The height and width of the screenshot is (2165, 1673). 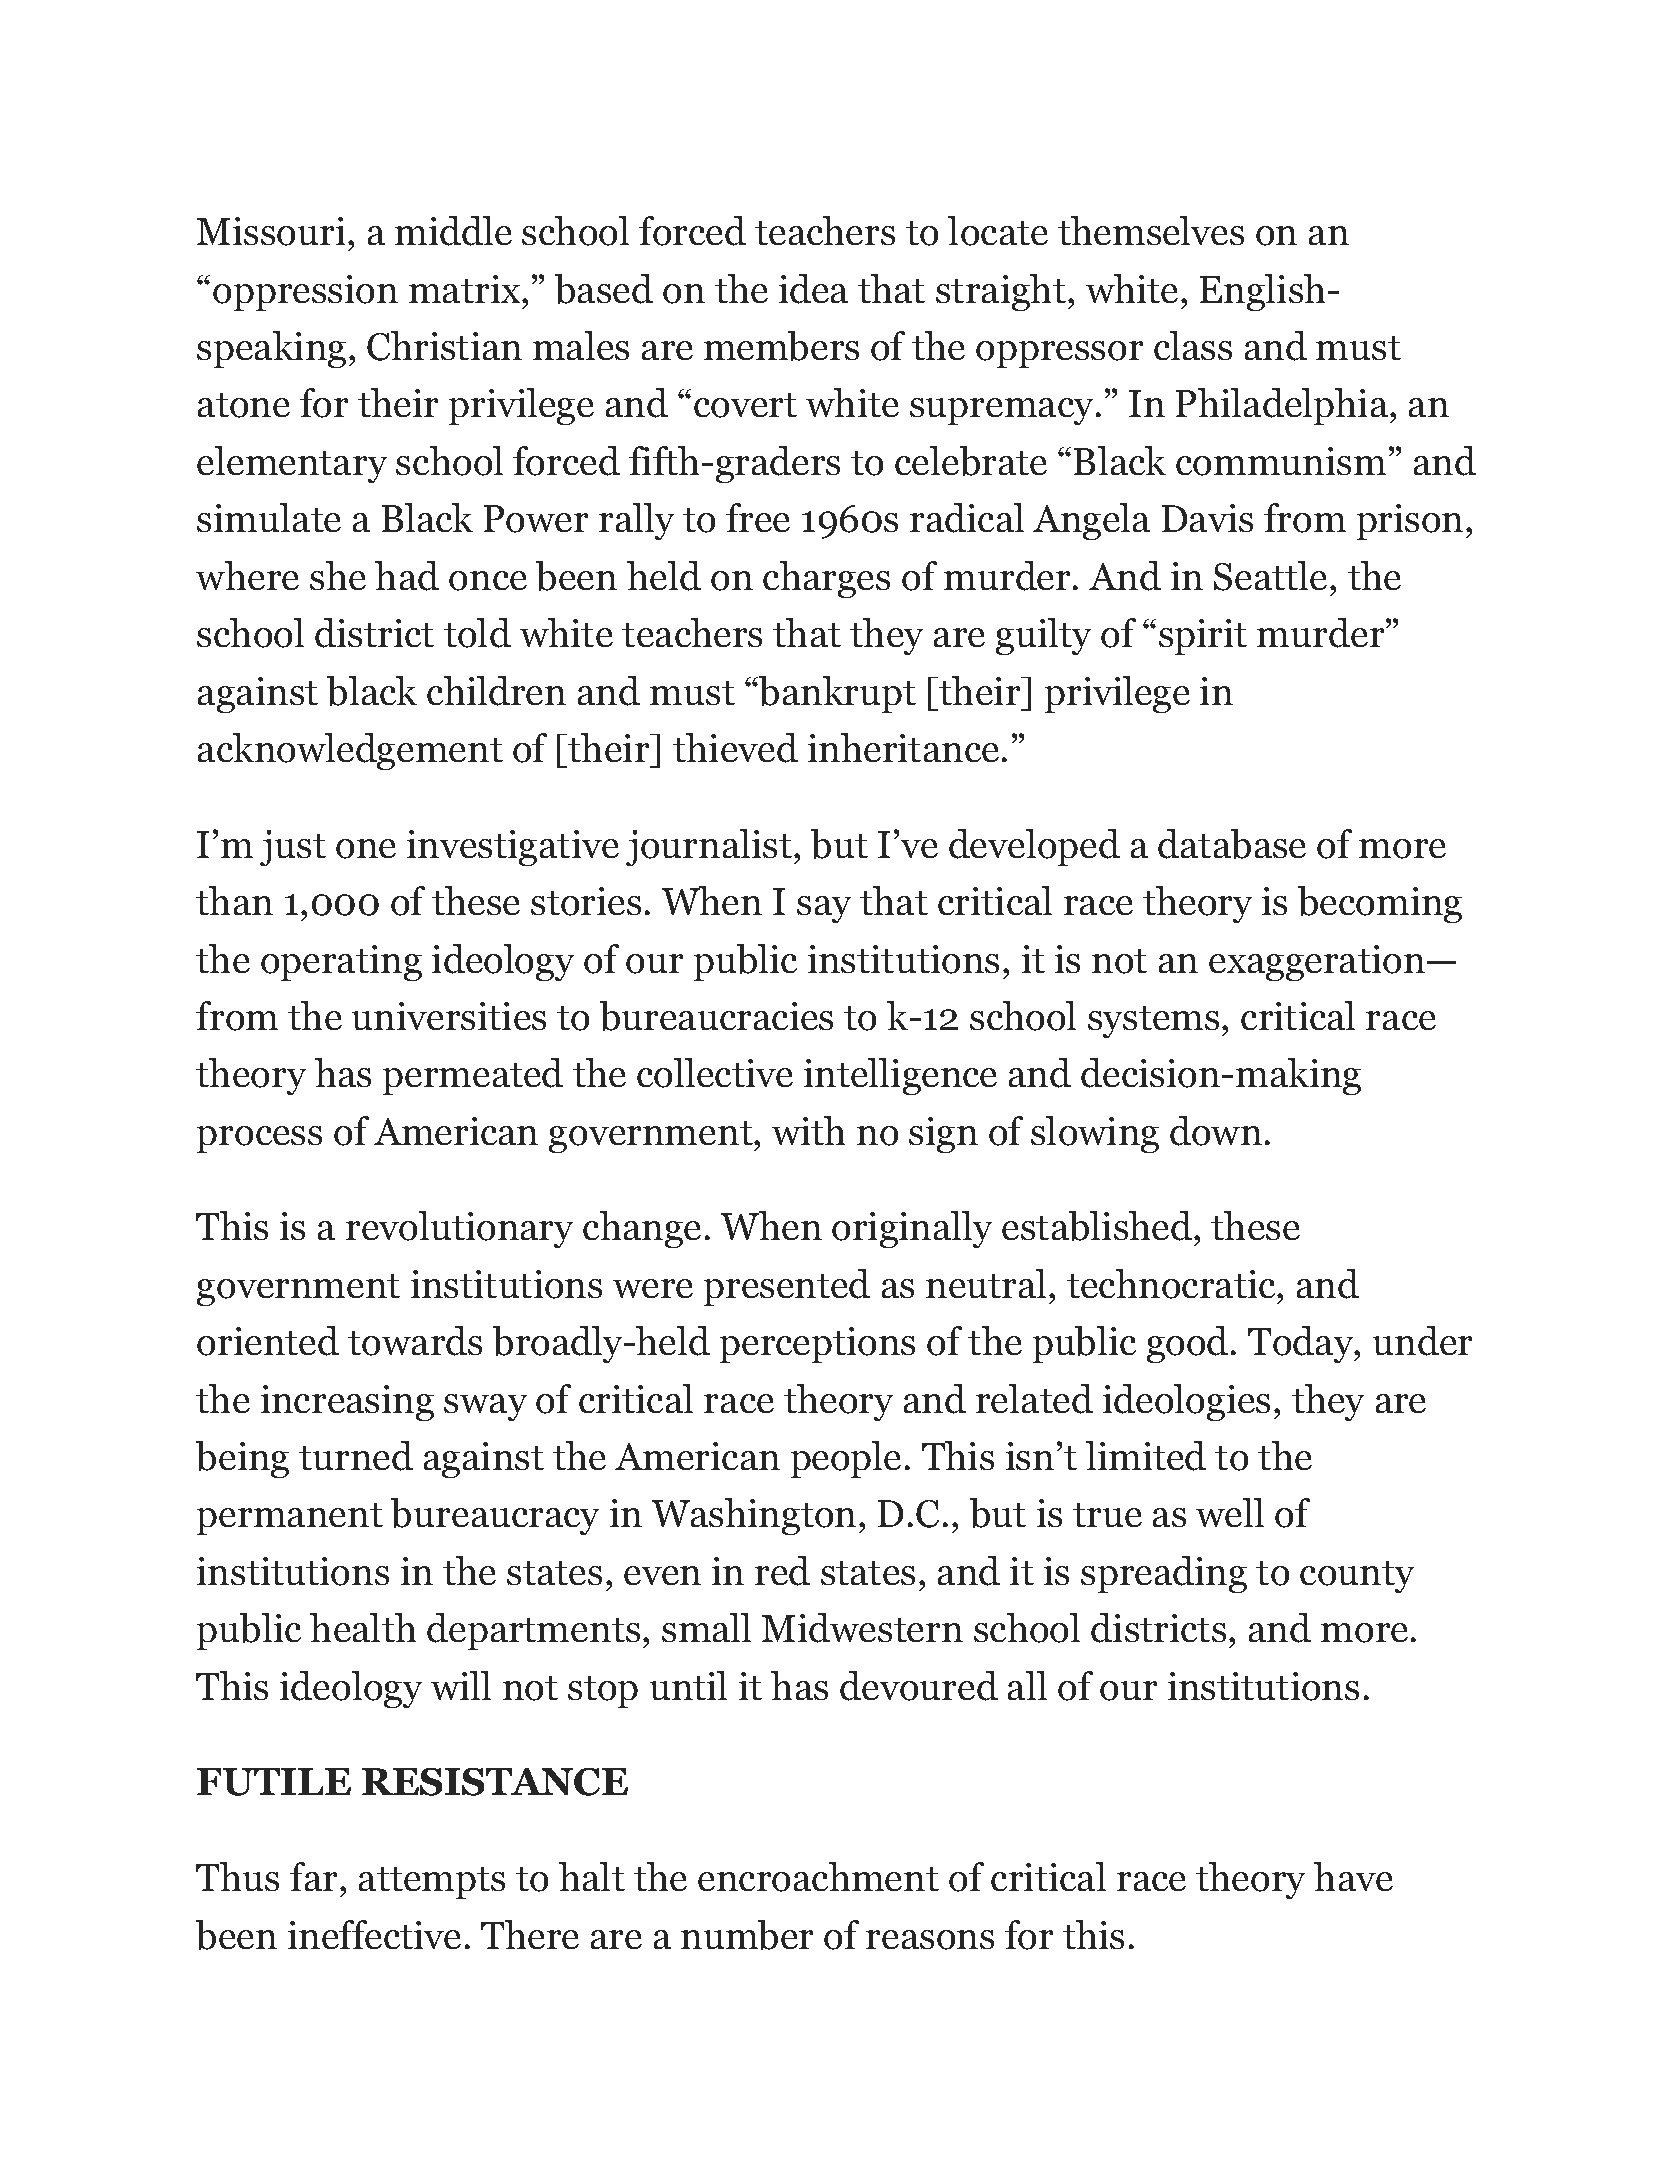 What do you see at coordinates (305, 293) in the screenshot?
I see `oppression` at bounding box center [305, 293].
